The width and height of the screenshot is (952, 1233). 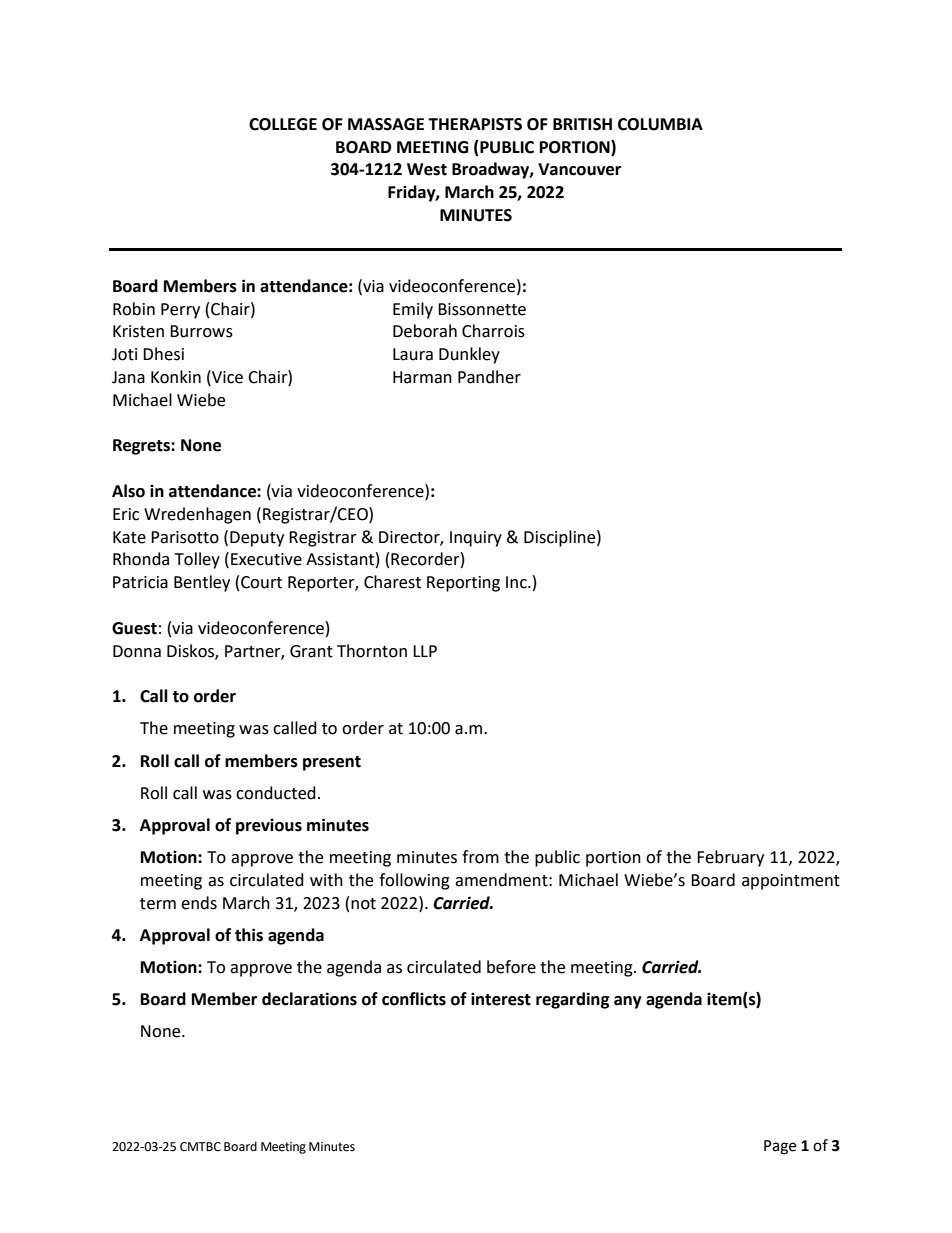 I want to click on Regrets, so click(x=142, y=447).
